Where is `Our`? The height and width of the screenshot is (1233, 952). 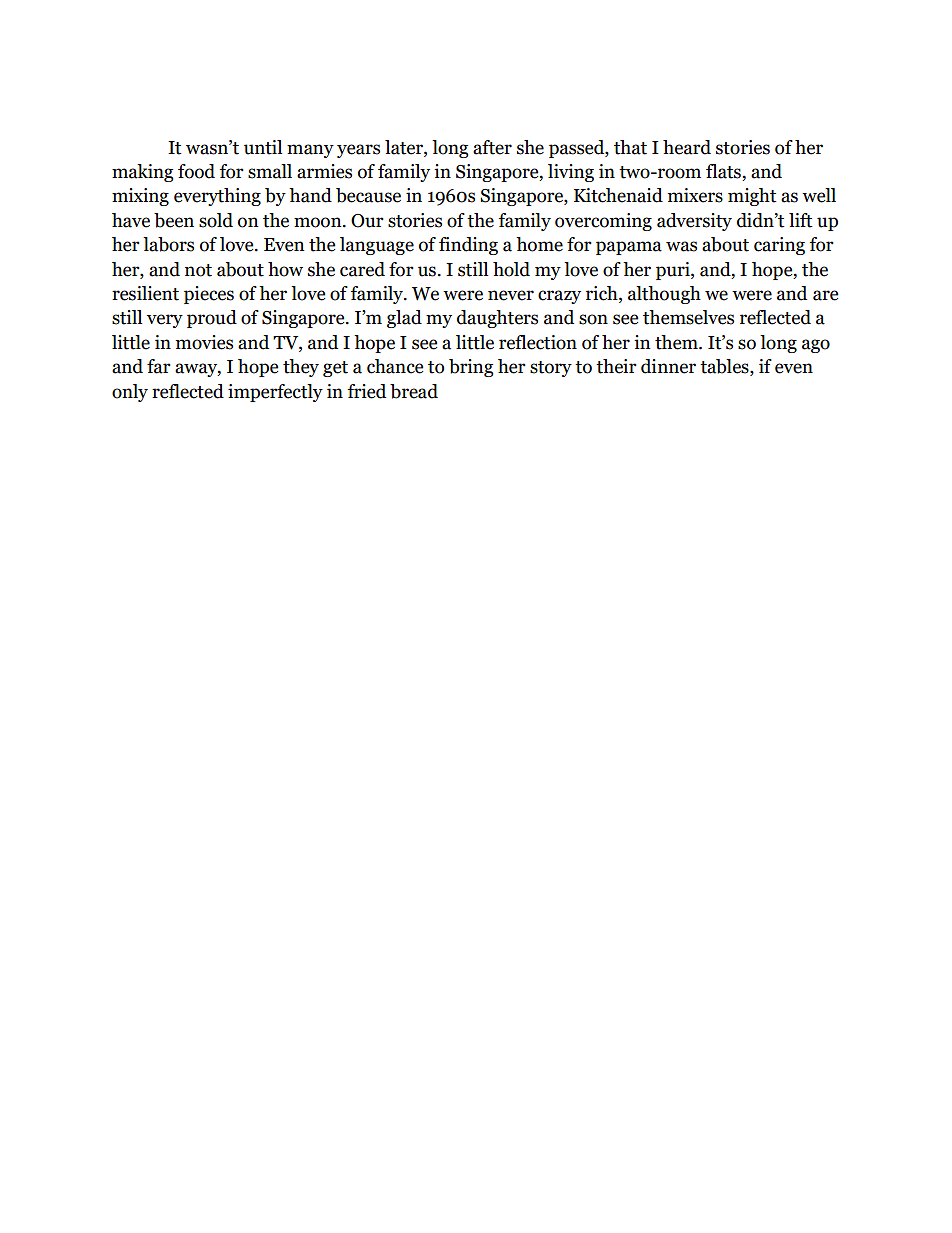 Our is located at coordinates (367, 221).
